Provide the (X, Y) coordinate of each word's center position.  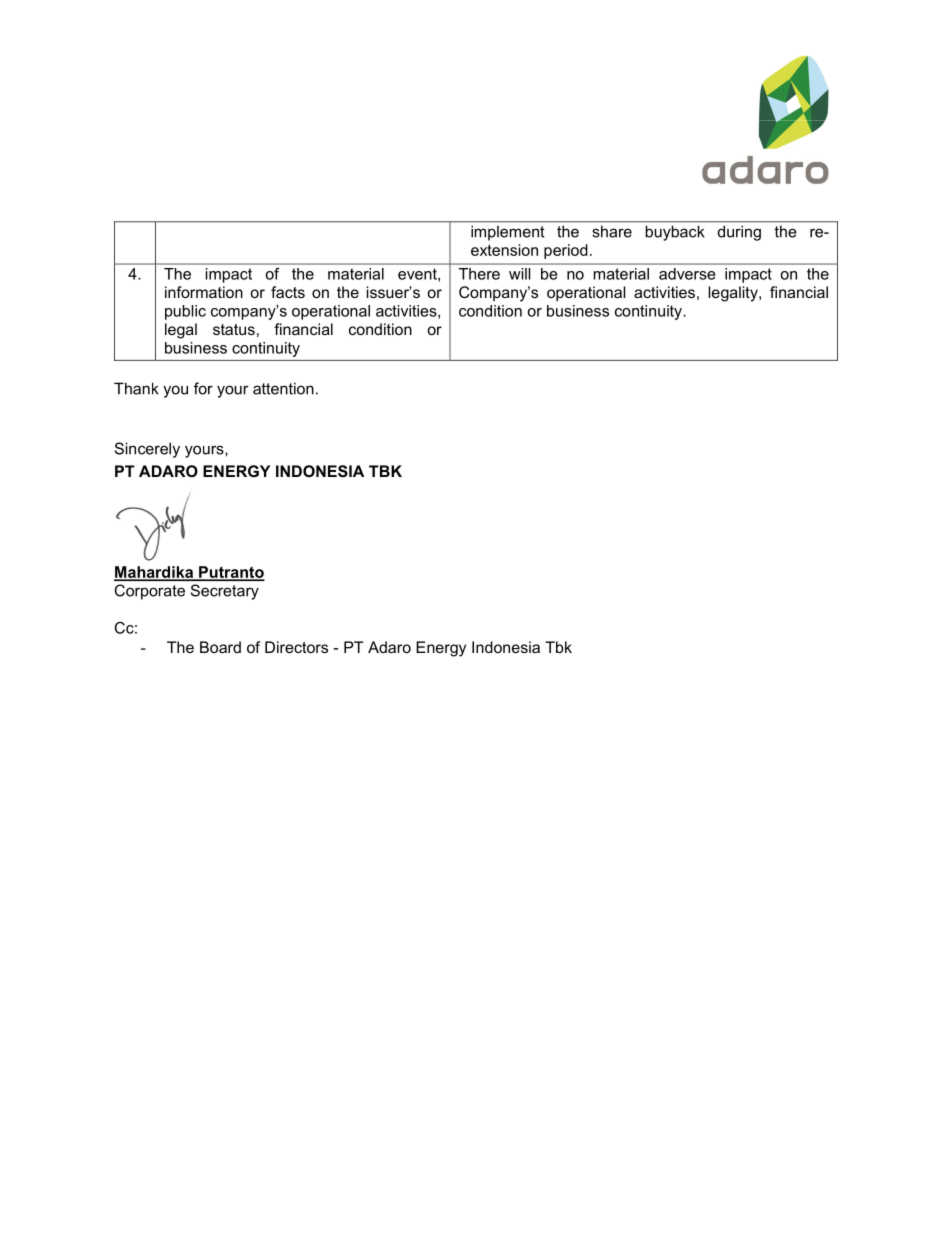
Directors (296, 647)
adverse (687, 274)
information (204, 292)
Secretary (225, 592)
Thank (136, 388)
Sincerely (147, 450)
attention (283, 388)
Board (220, 647)
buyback (675, 233)
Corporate (150, 592)
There (479, 274)
